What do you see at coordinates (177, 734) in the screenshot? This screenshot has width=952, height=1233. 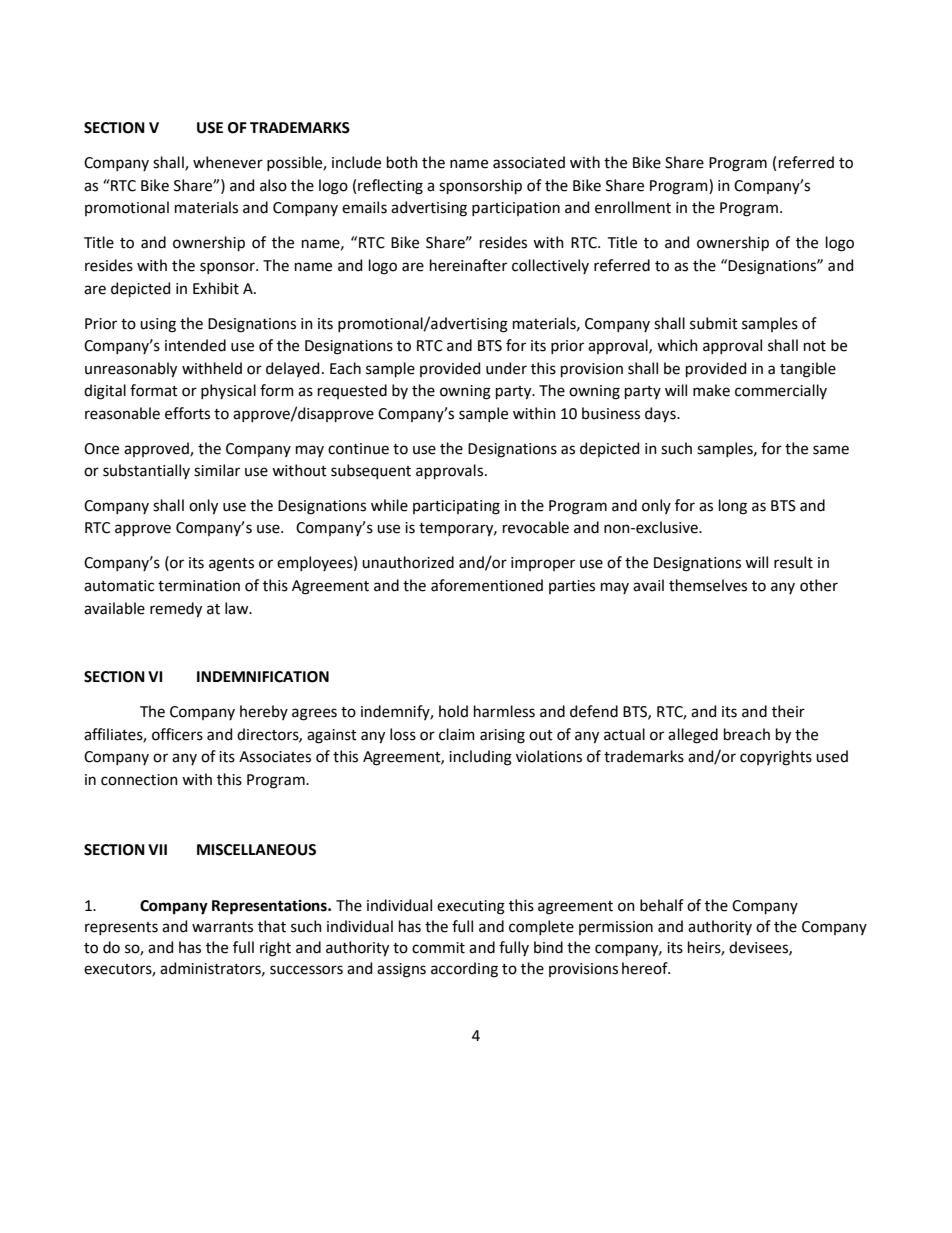 I see `officers` at bounding box center [177, 734].
